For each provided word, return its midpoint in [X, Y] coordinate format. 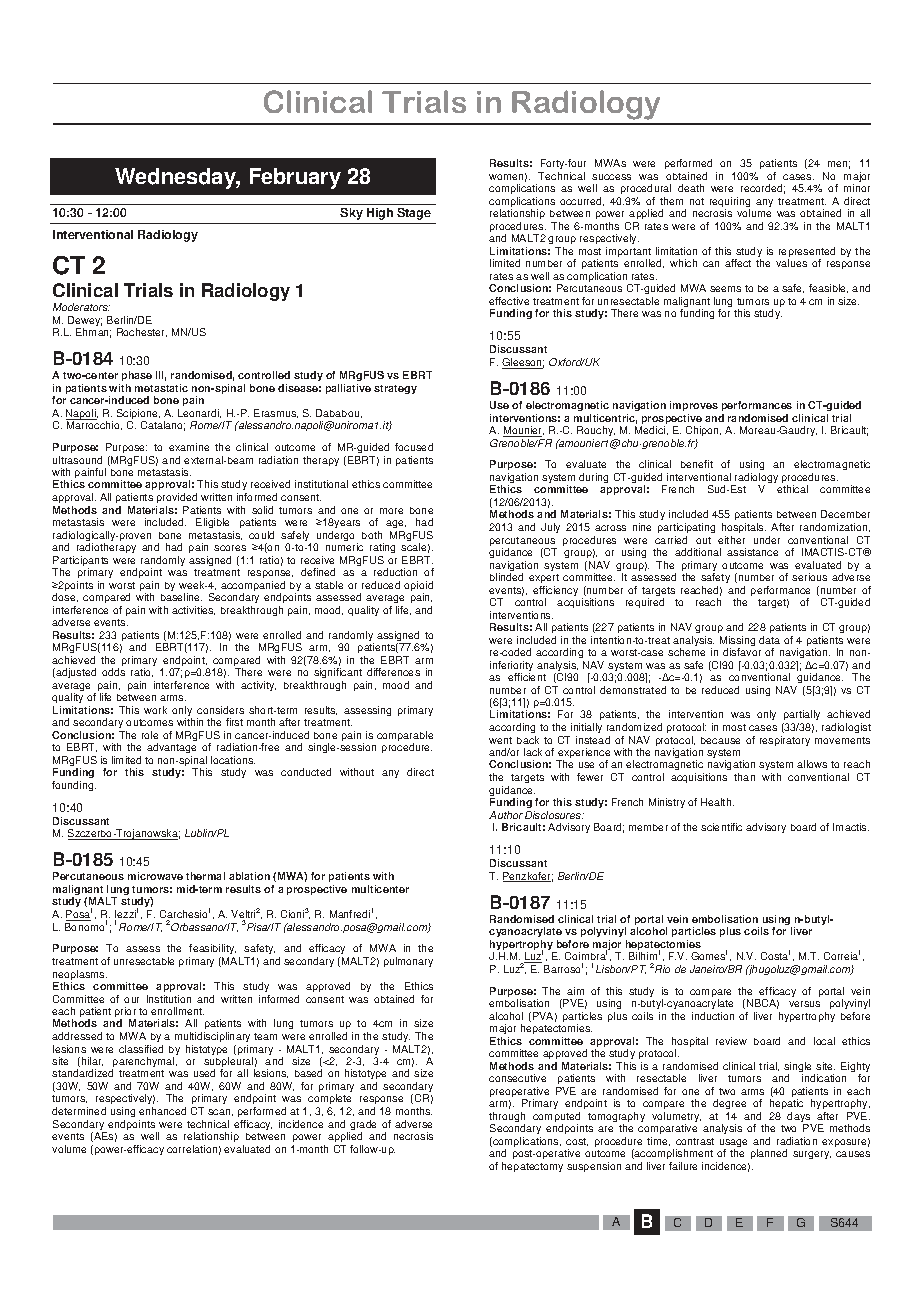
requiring [730, 203]
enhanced [162, 1111]
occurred [582, 201]
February [295, 178]
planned [769, 1154]
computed [556, 1118]
